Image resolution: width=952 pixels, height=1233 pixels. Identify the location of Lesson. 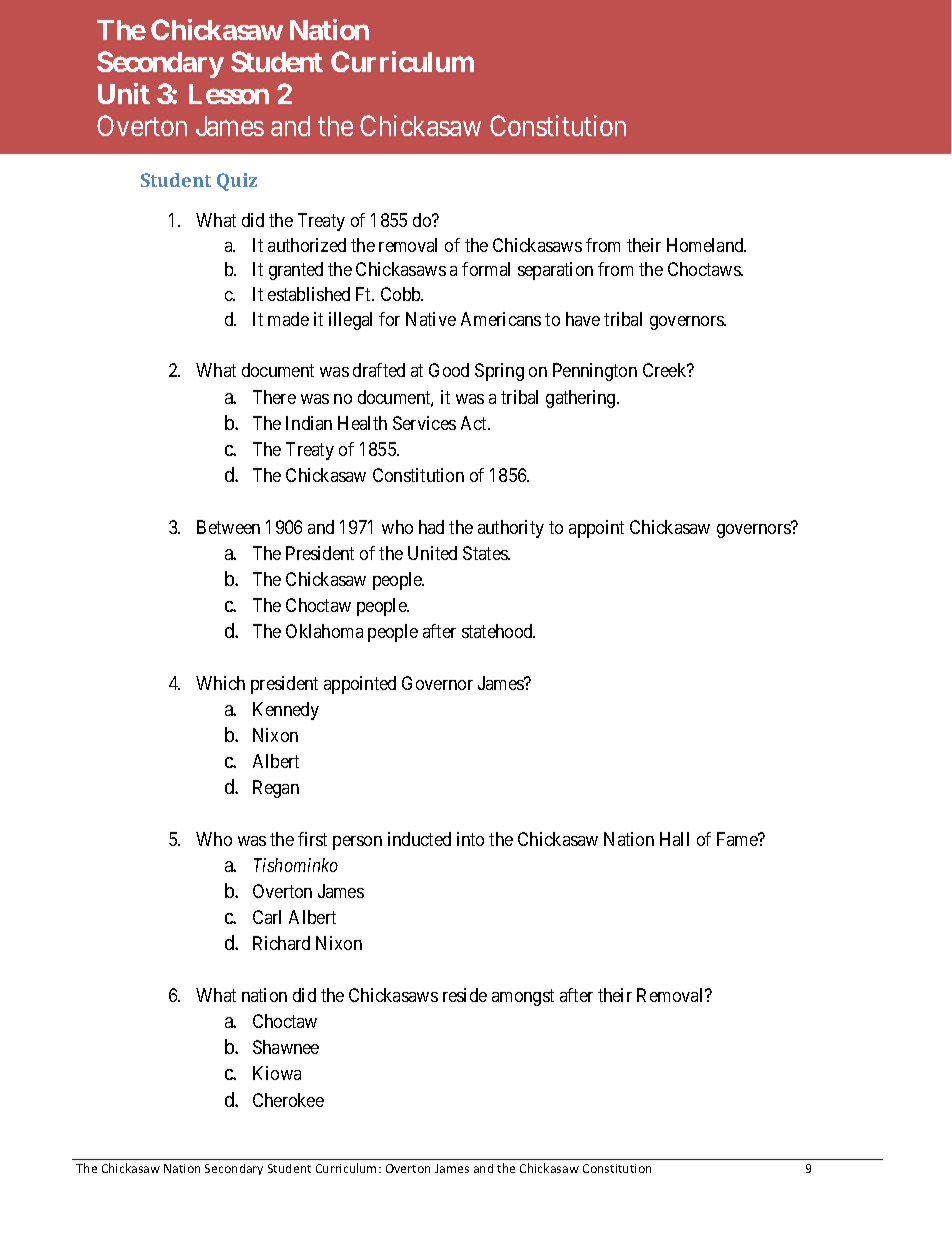
(229, 94).
